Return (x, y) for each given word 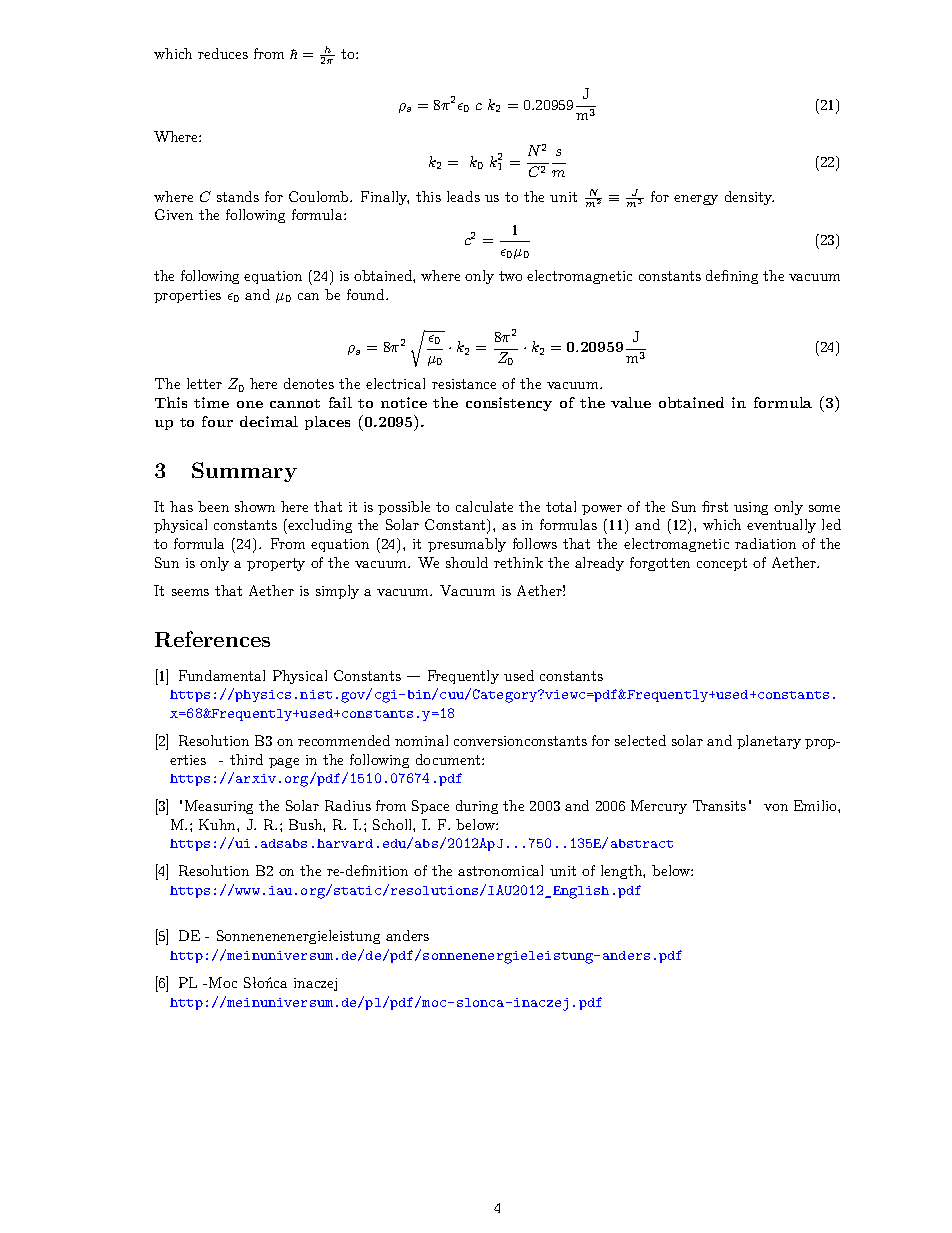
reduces (223, 53)
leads (463, 196)
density (749, 198)
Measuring (219, 807)
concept (722, 564)
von (776, 807)
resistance (464, 384)
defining (732, 277)
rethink (518, 562)
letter (204, 383)
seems (190, 592)
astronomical (500, 870)
